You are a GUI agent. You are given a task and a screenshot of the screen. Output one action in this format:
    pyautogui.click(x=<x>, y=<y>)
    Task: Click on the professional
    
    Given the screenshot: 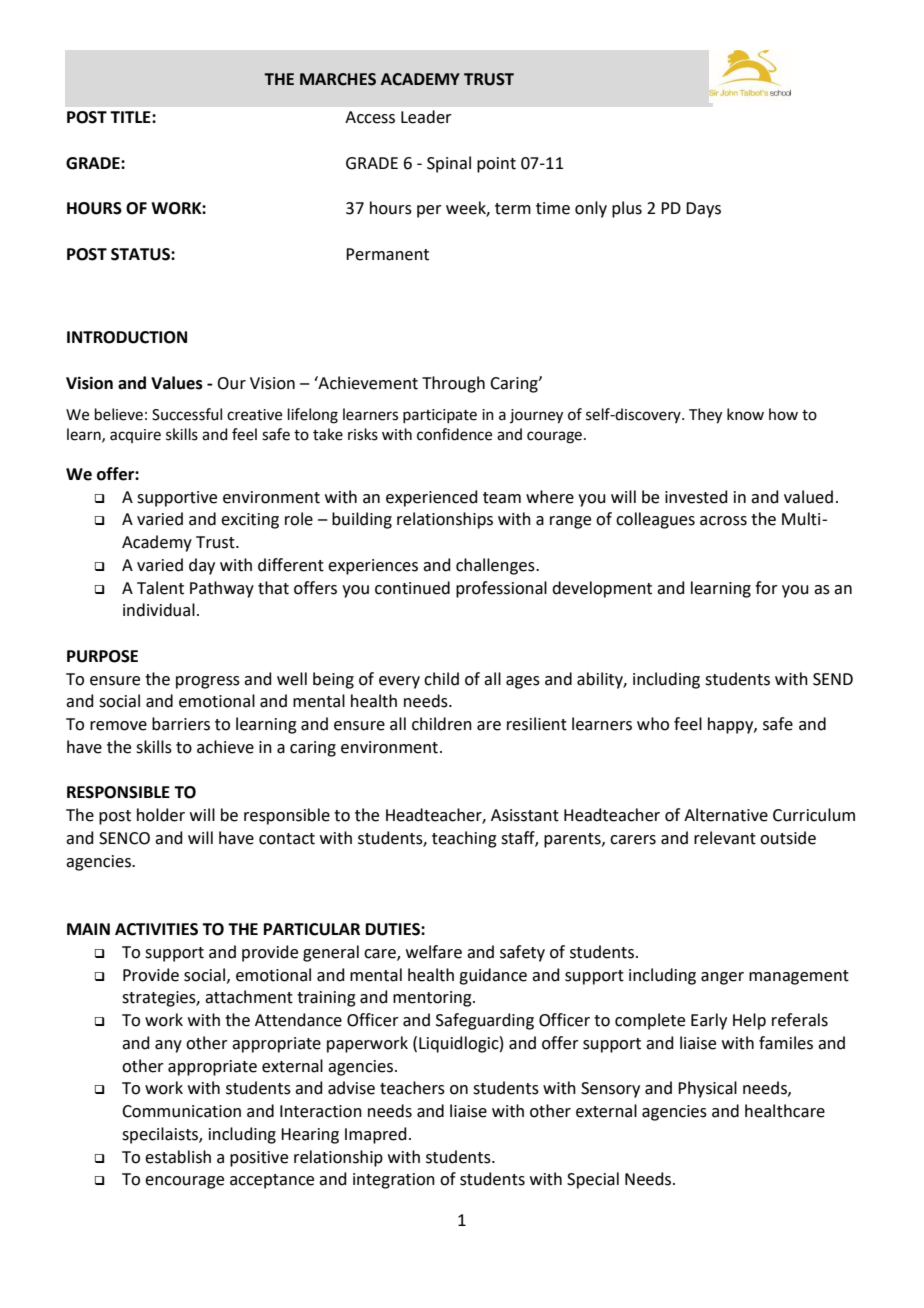 What is the action you would take?
    pyautogui.click(x=501, y=589)
